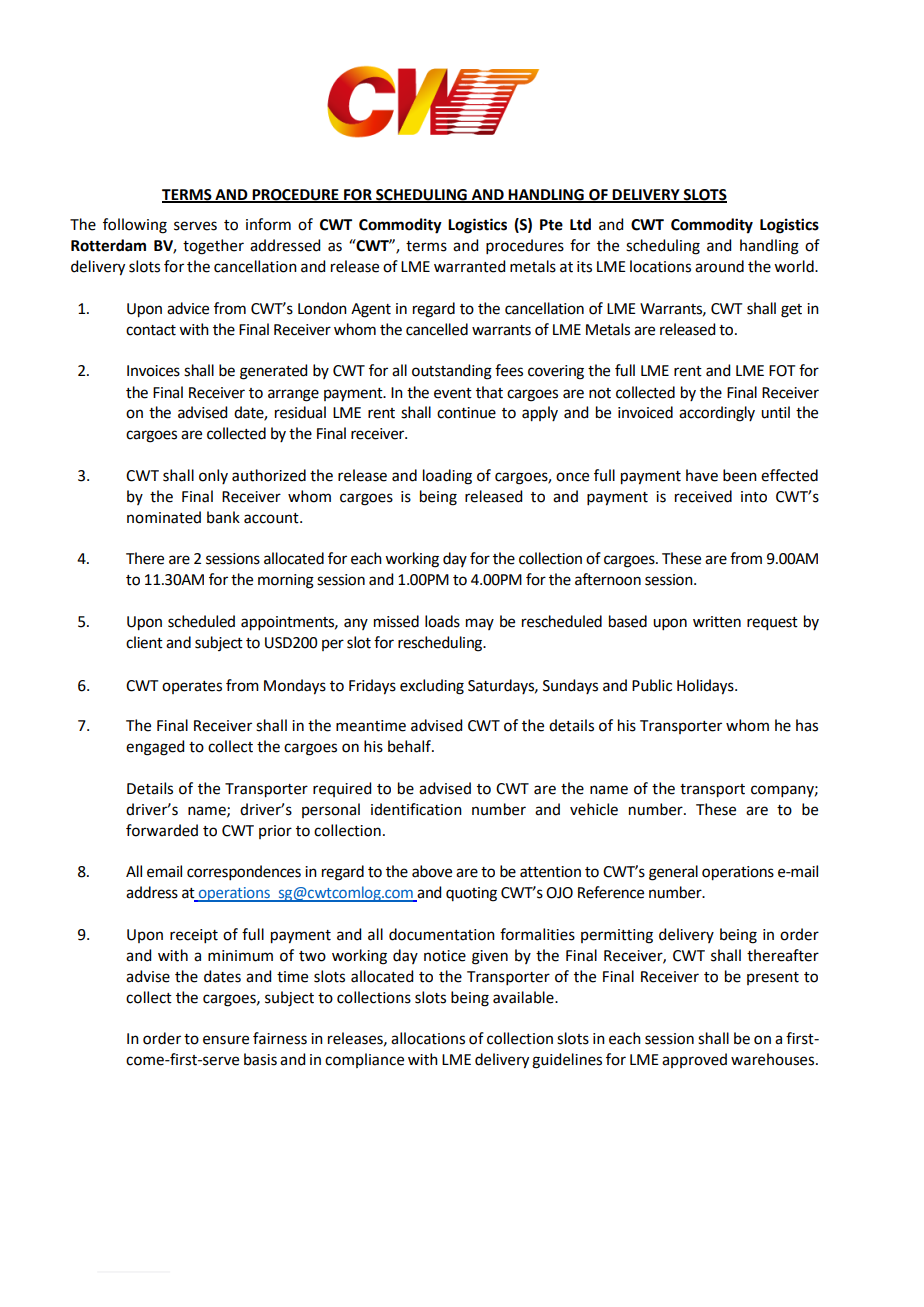  What do you see at coordinates (469, 266) in the document?
I see `warranted` at bounding box center [469, 266].
